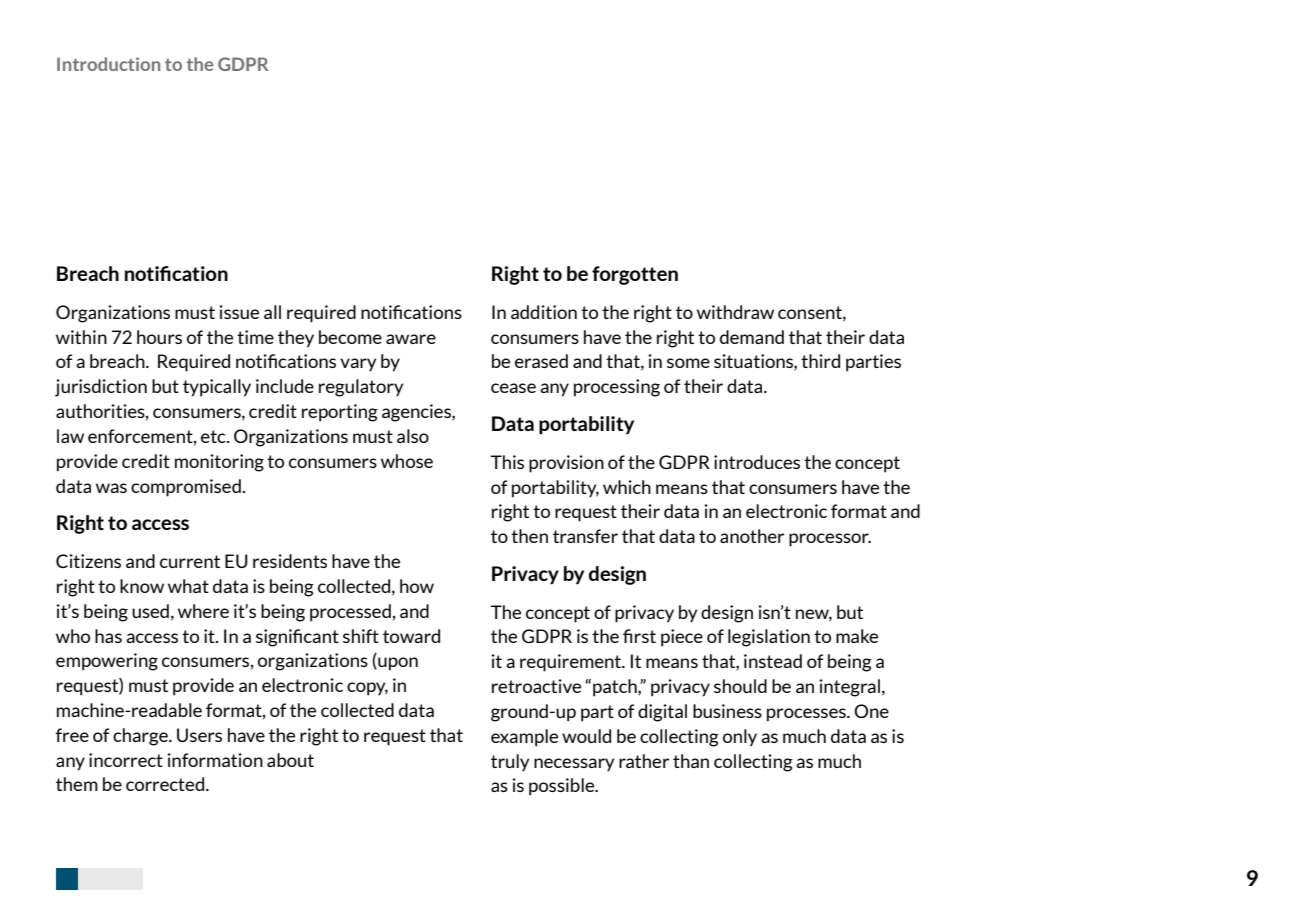  Describe the element at coordinates (757, 462) in the image. I see `introduces` at that location.
